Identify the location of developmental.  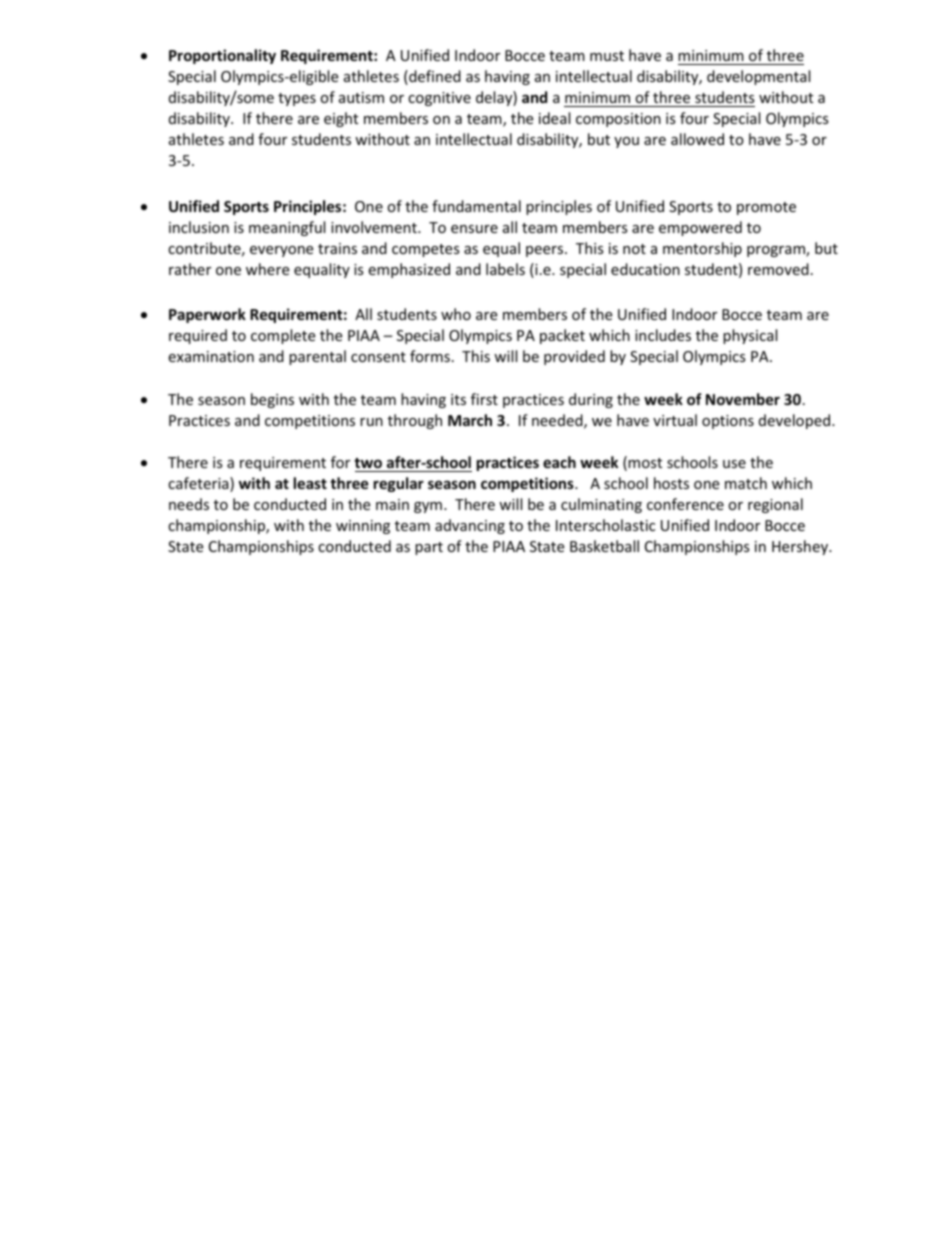
(758, 77).
